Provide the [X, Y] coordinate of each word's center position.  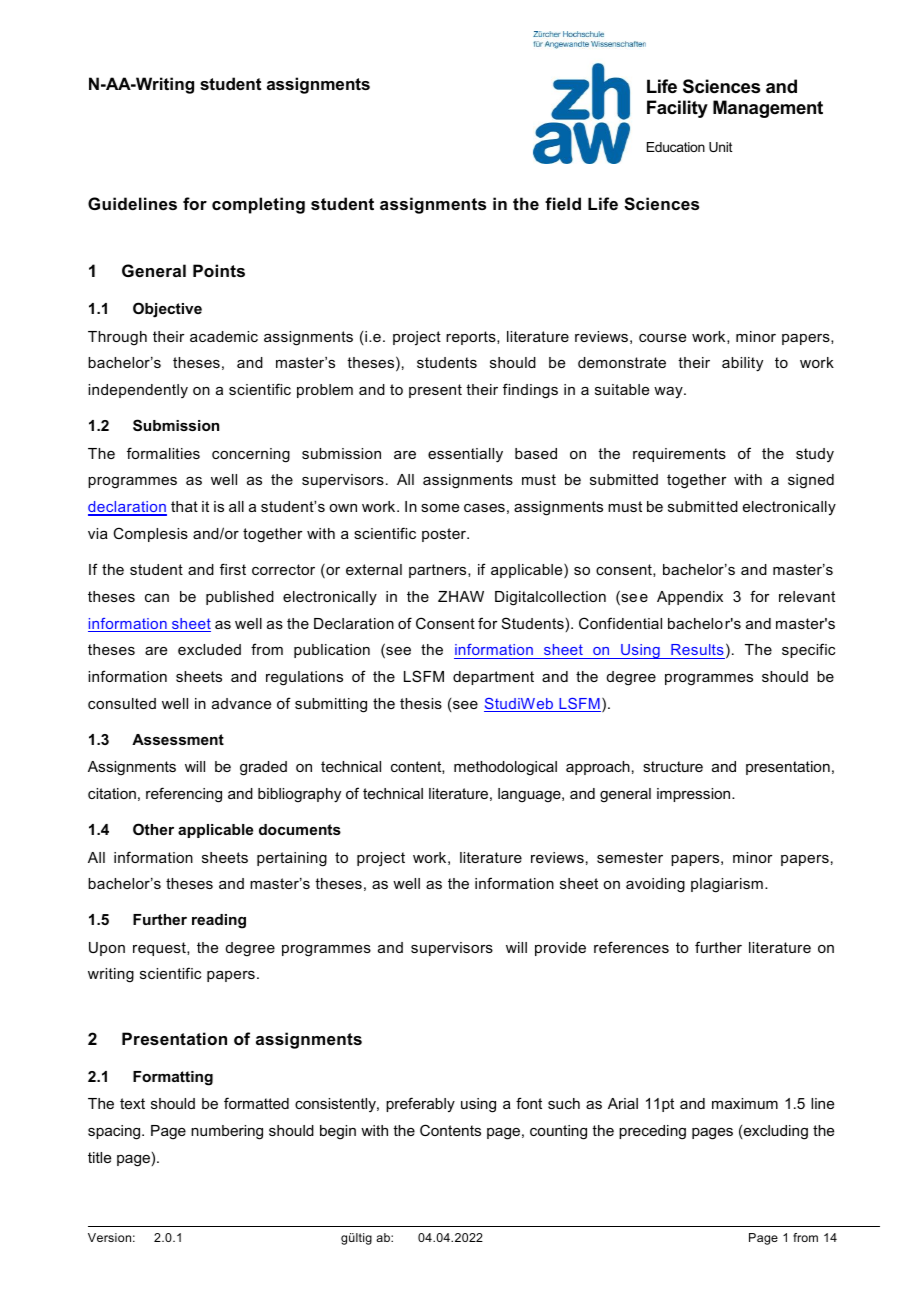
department [493, 678]
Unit [720, 147]
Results [697, 651]
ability [742, 364]
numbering [227, 1132]
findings [530, 391]
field [563, 203]
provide [560, 949]
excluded [209, 649]
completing [258, 205]
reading [219, 921]
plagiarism [727, 885]
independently [138, 391]
